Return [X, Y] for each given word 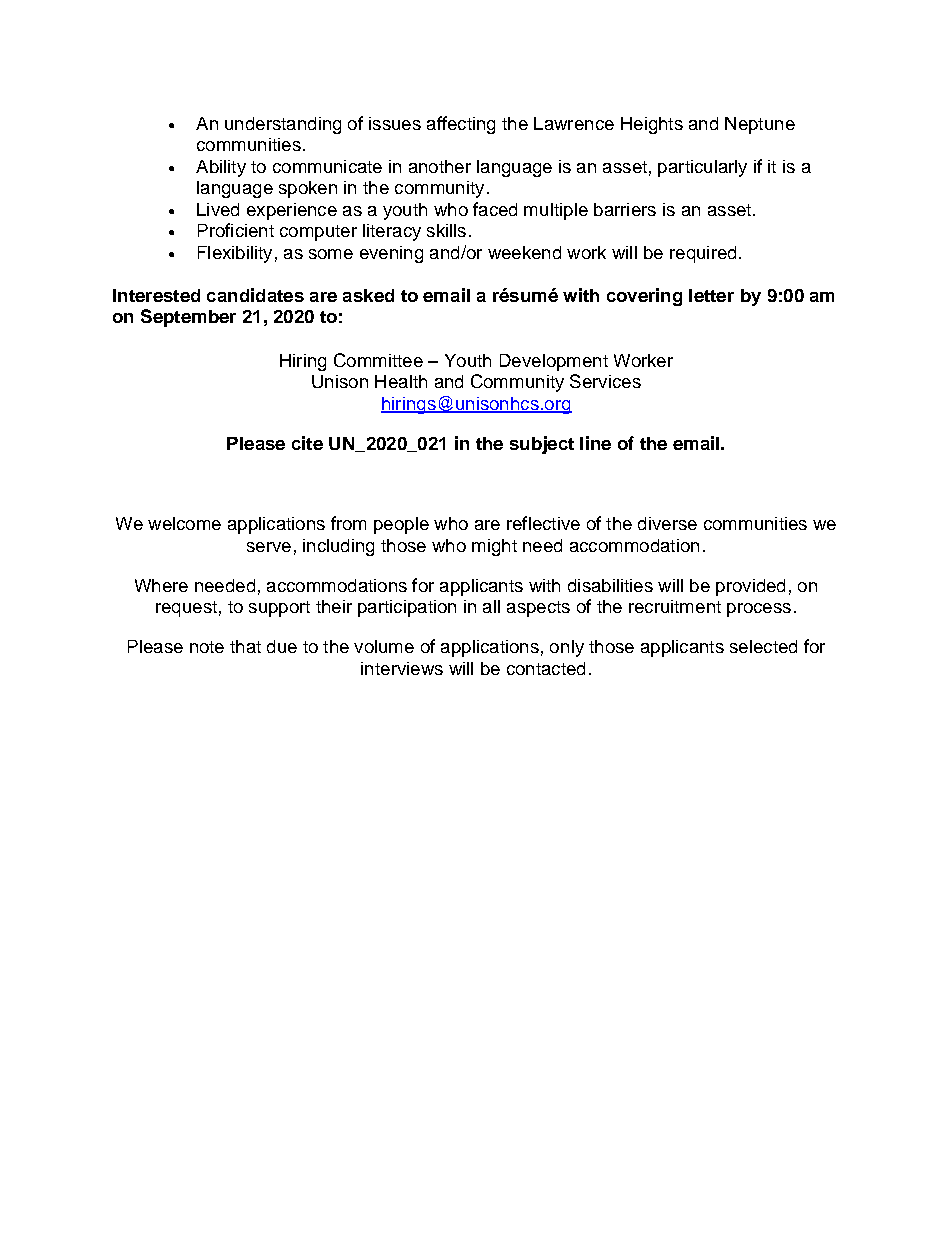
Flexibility [235, 254]
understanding [283, 125]
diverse [667, 523]
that [245, 646]
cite [307, 443]
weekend [524, 252]
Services [605, 381]
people [401, 525]
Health [401, 381]
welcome [184, 523]
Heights [652, 125]
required [703, 254]
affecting [461, 125]
